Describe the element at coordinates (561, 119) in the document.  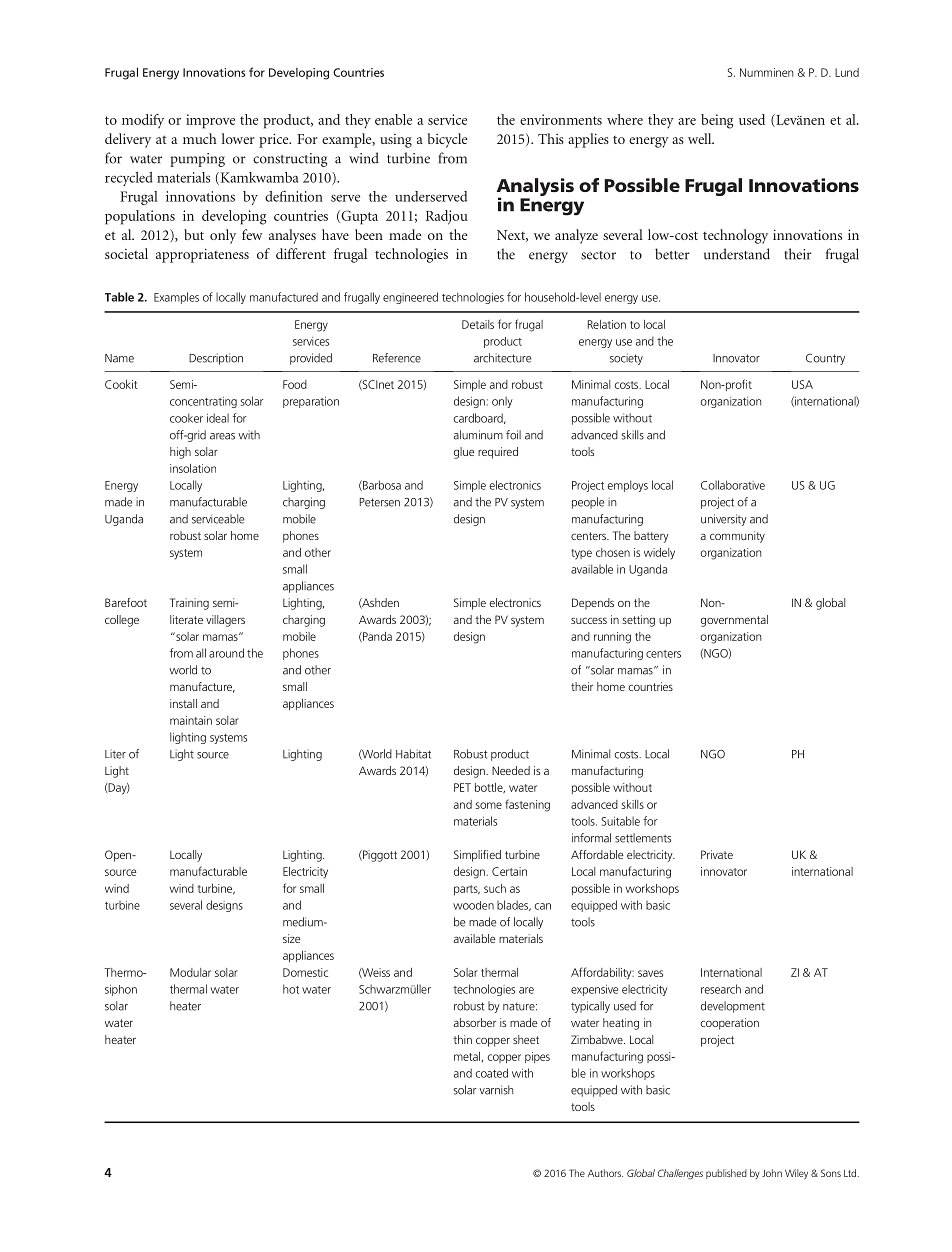
I see `environments` at that location.
